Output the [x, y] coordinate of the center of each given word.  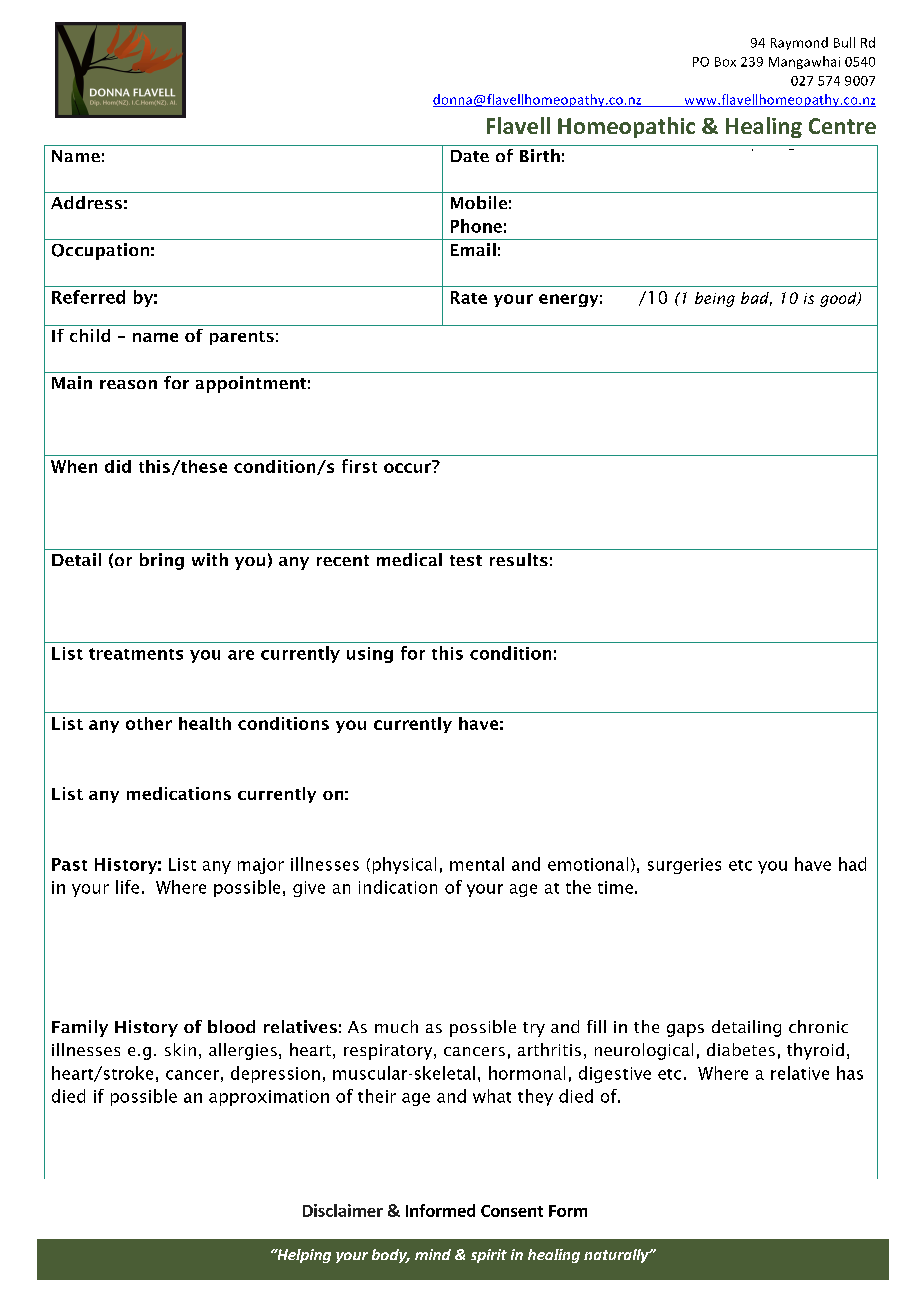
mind [433, 1254]
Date [470, 156]
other [149, 723]
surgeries [684, 866]
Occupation [100, 251]
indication [398, 887]
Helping [303, 1256]
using [370, 655]
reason [128, 384]
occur [408, 467]
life [127, 887]
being [715, 299]
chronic [818, 1026]
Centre [842, 126]
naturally [617, 1256]
